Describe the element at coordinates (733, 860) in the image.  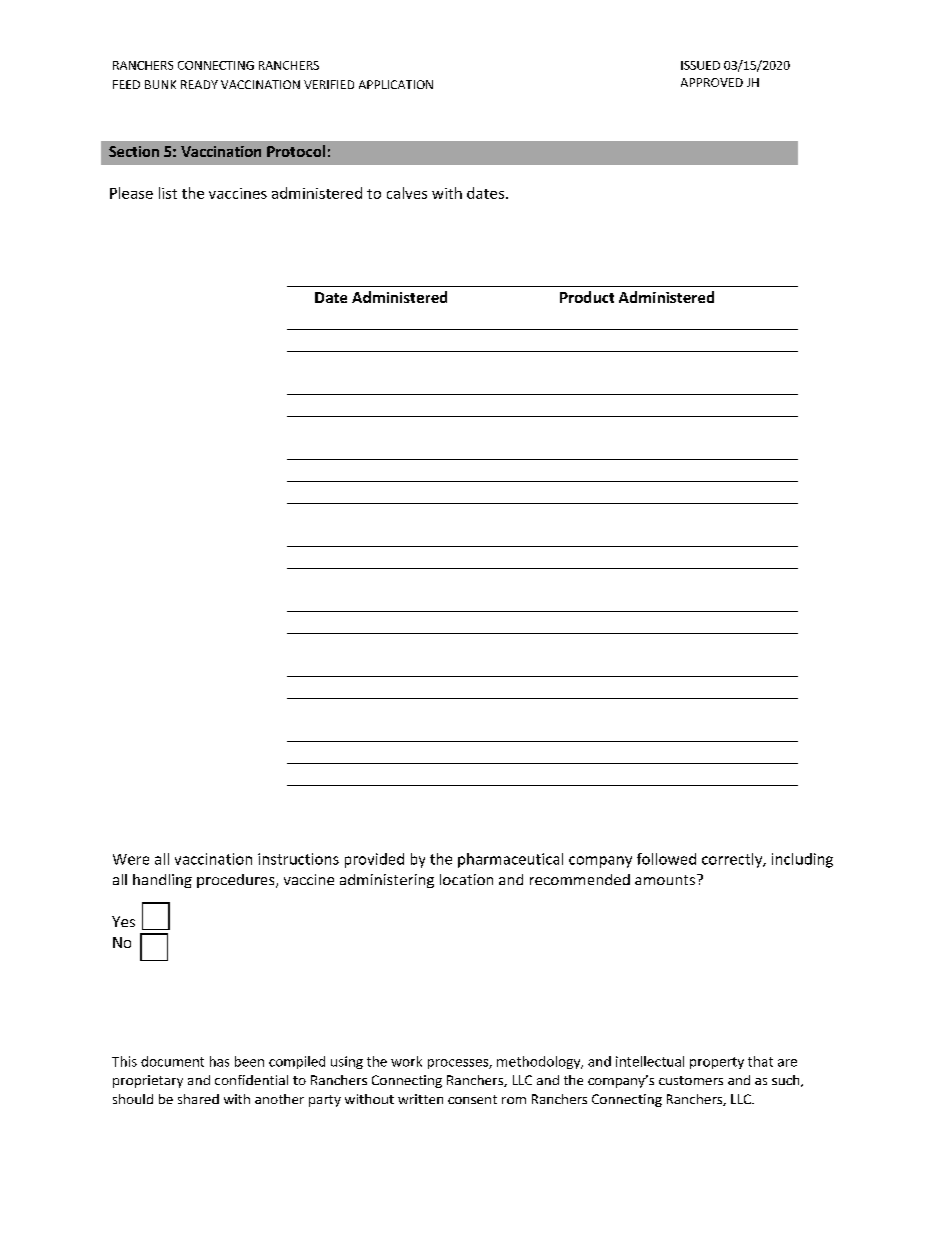
I see `correctly` at that location.
